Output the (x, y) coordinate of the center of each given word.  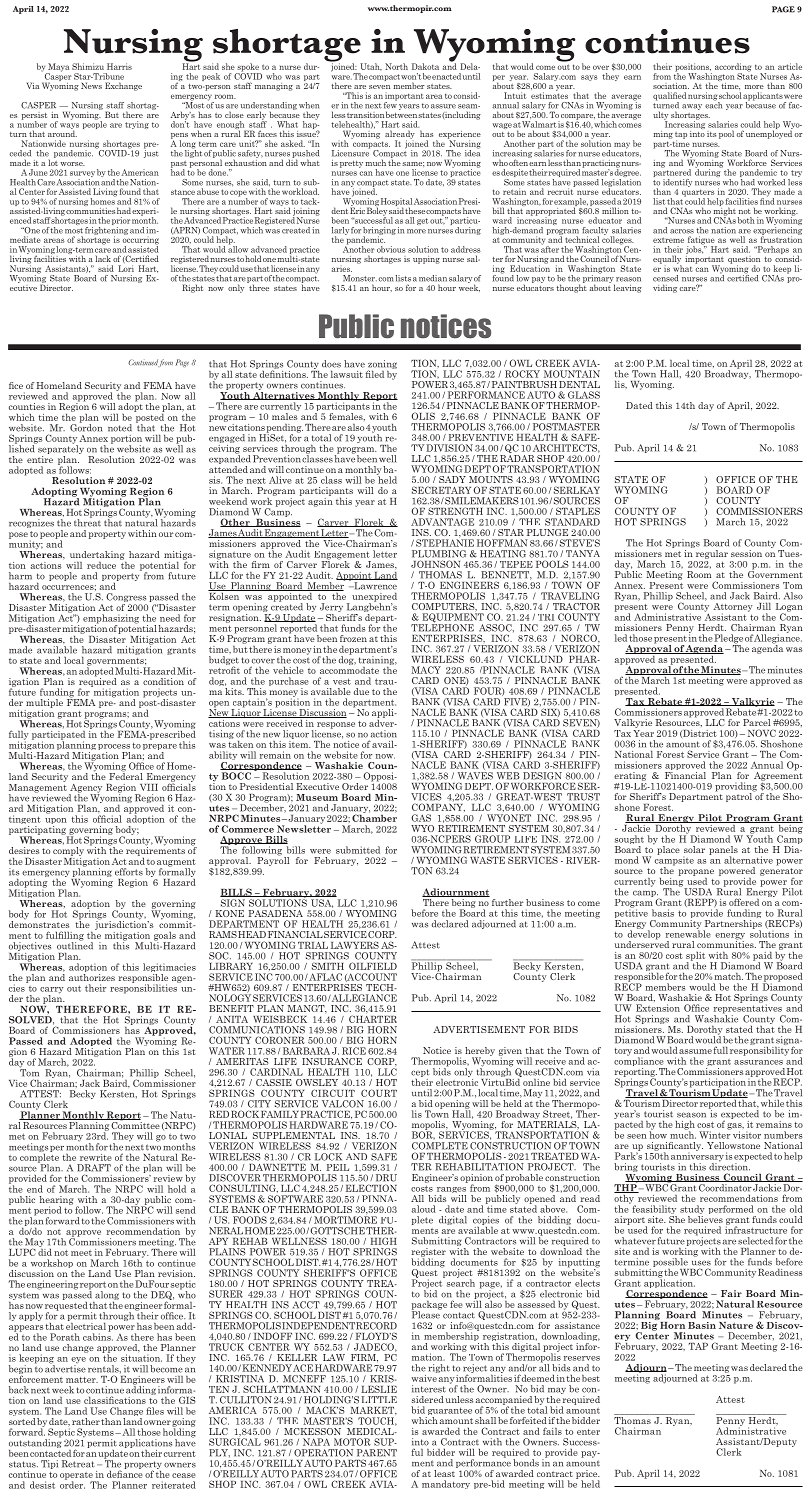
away (692, 107)
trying (137, 125)
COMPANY (438, 807)
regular (711, 553)
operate (77, 1477)
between (401, 113)
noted (120, 428)
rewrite (95, 1157)
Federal (126, 775)
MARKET (373, 1411)
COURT (379, 1093)
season (691, 1115)
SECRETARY (441, 490)
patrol (740, 796)
